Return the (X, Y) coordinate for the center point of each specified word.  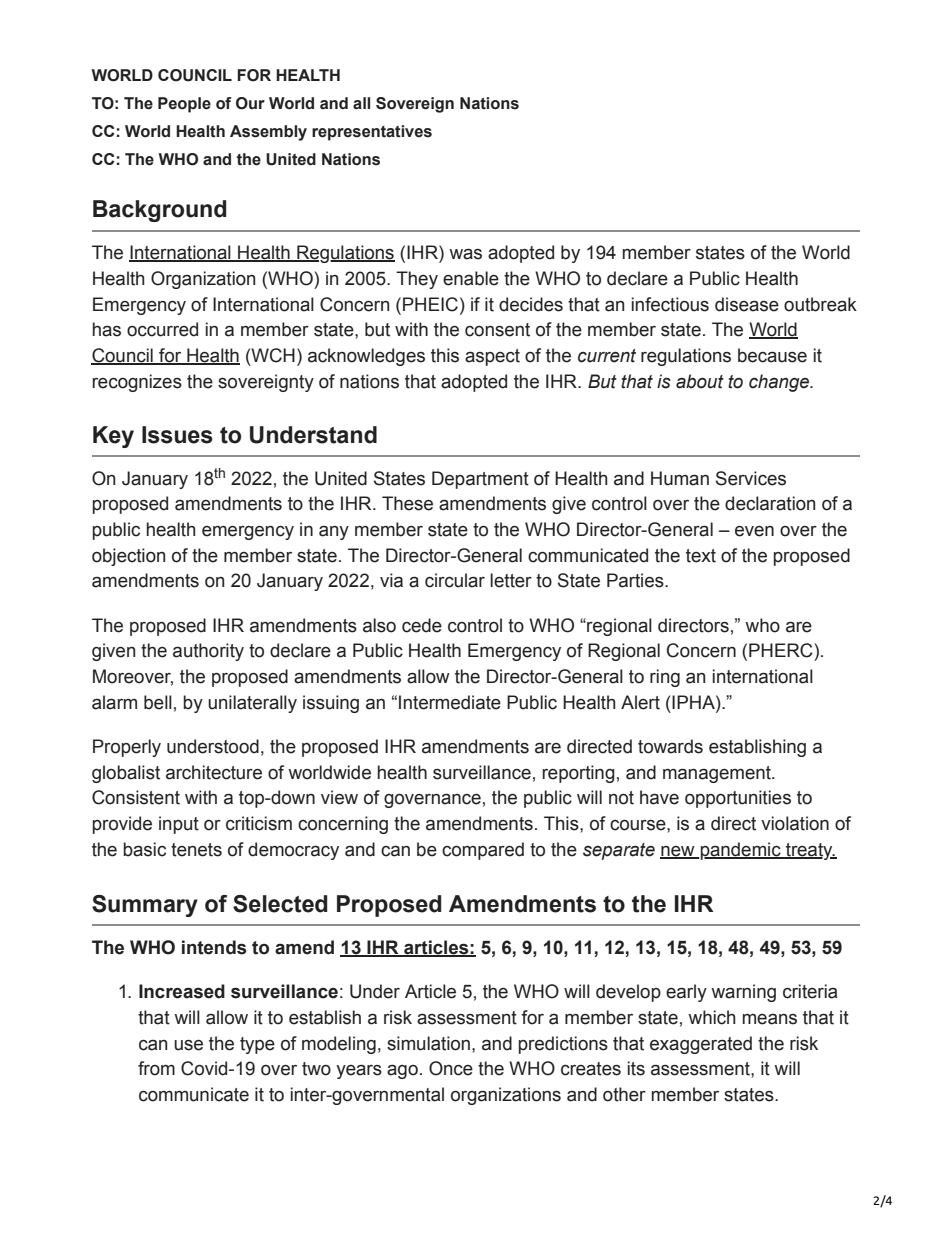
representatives (372, 133)
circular (455, 580)
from (156, 1068)
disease (747, 304)
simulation (428, 1043)
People (184, 105)
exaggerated (701, 1045)
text (701, 556)
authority (208, 652)
